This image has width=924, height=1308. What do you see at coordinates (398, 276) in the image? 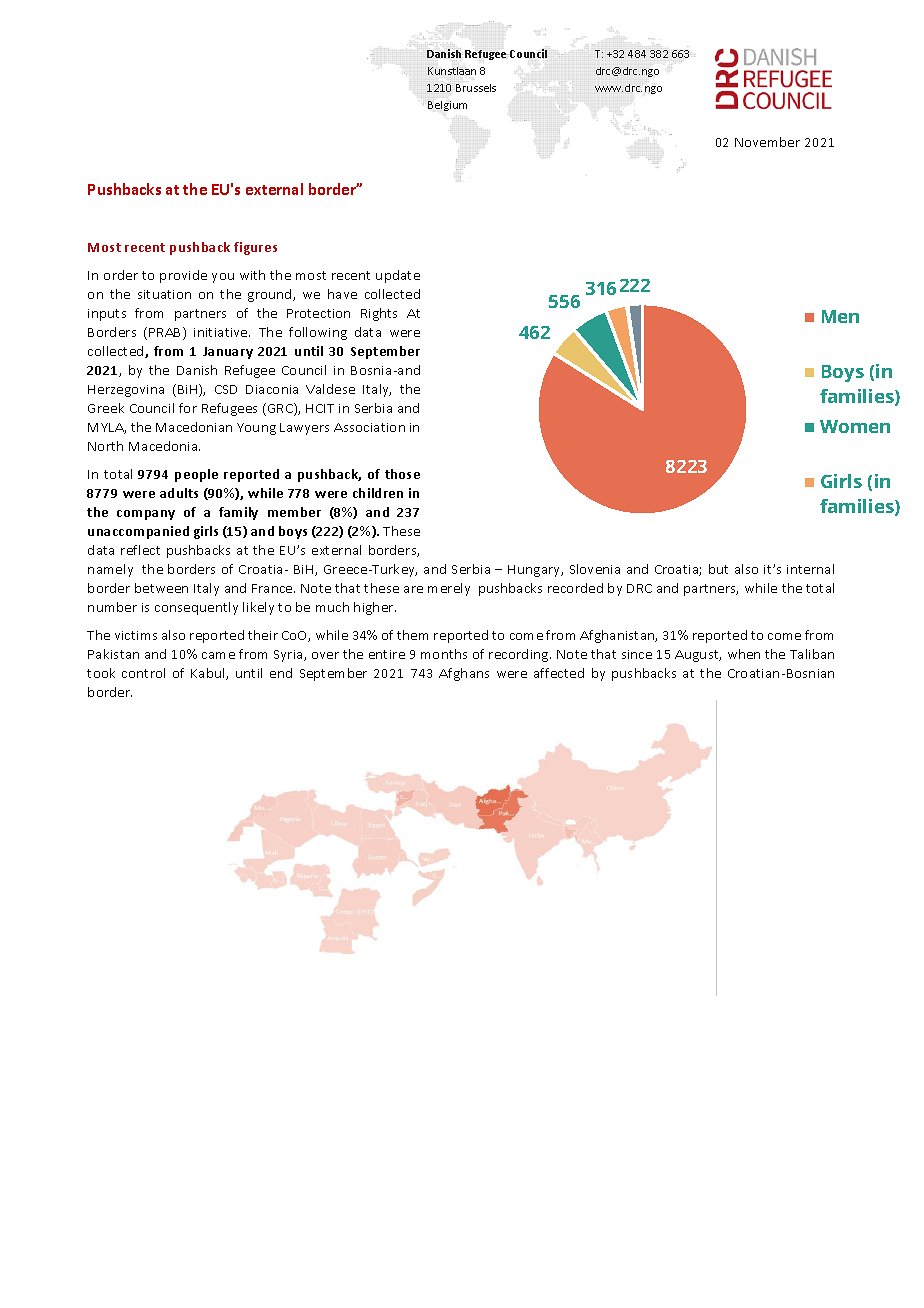
I see `update` at bounding box center [398, 276].
